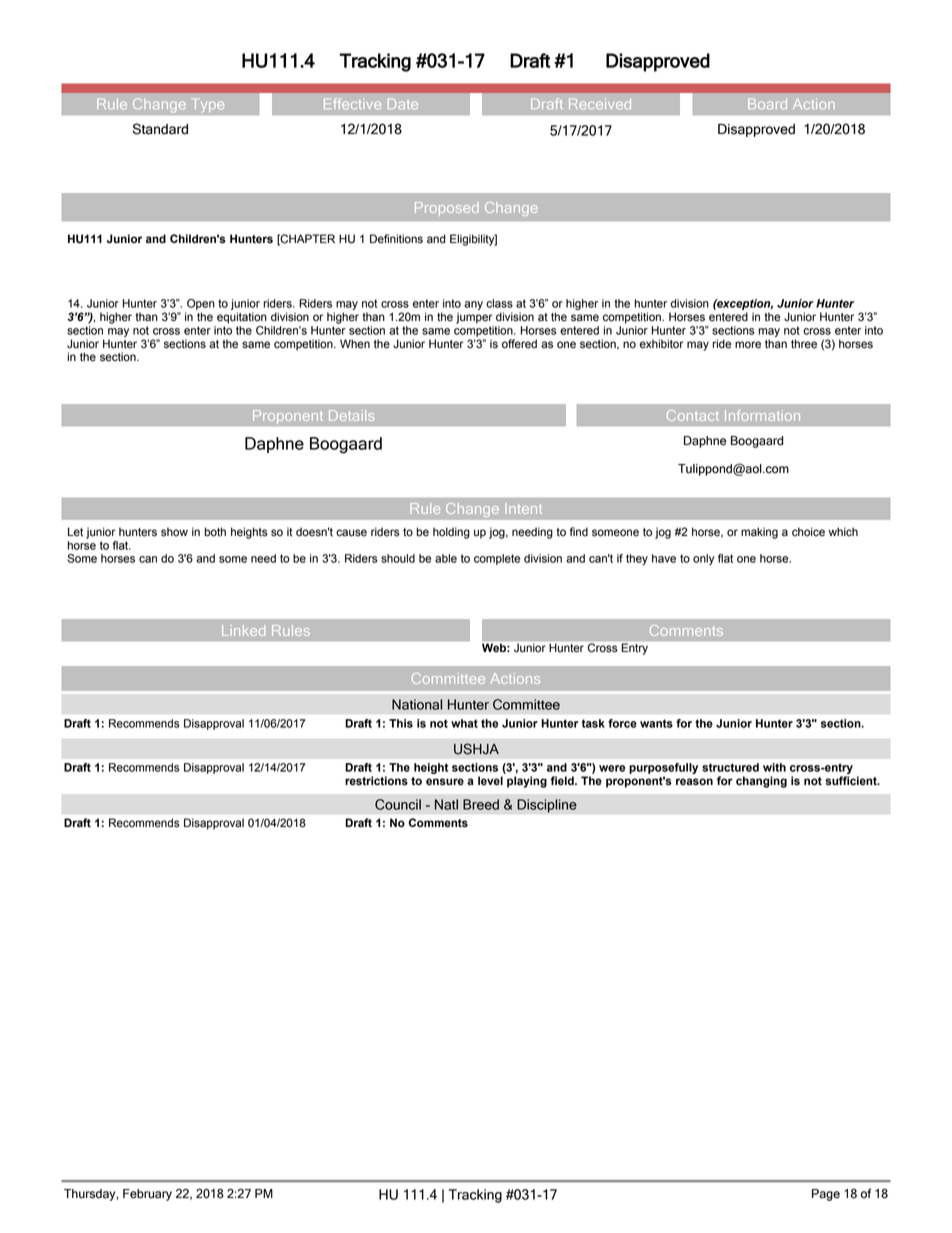  Describe the element at coordinates (767, 104) in the document. I see `Board` at that location.
